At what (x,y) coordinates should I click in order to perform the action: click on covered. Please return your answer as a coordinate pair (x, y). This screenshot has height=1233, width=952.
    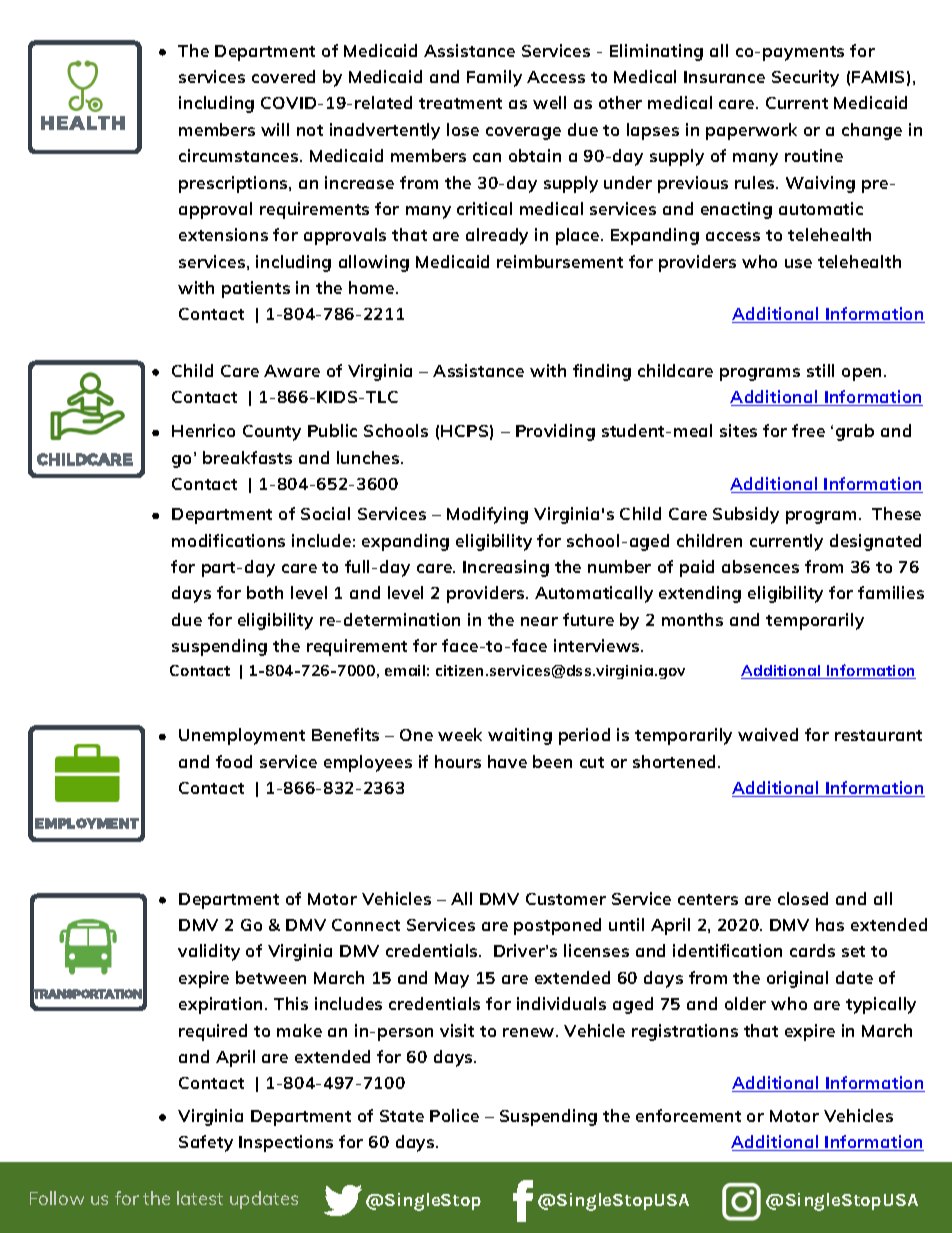
    Looking at the image, I should click on (283, 76).
